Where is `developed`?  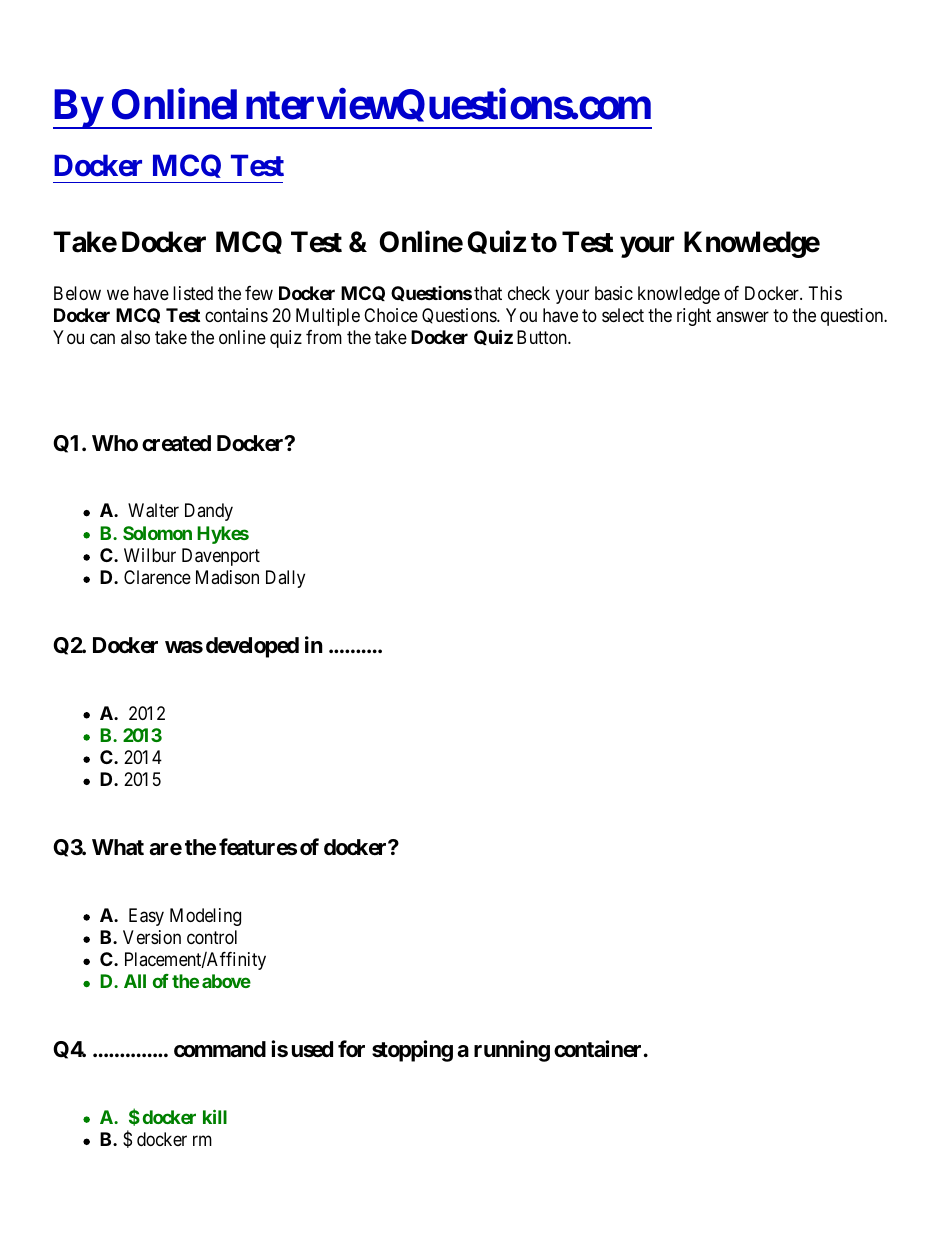
developed is located at coordinates (252, 647).
